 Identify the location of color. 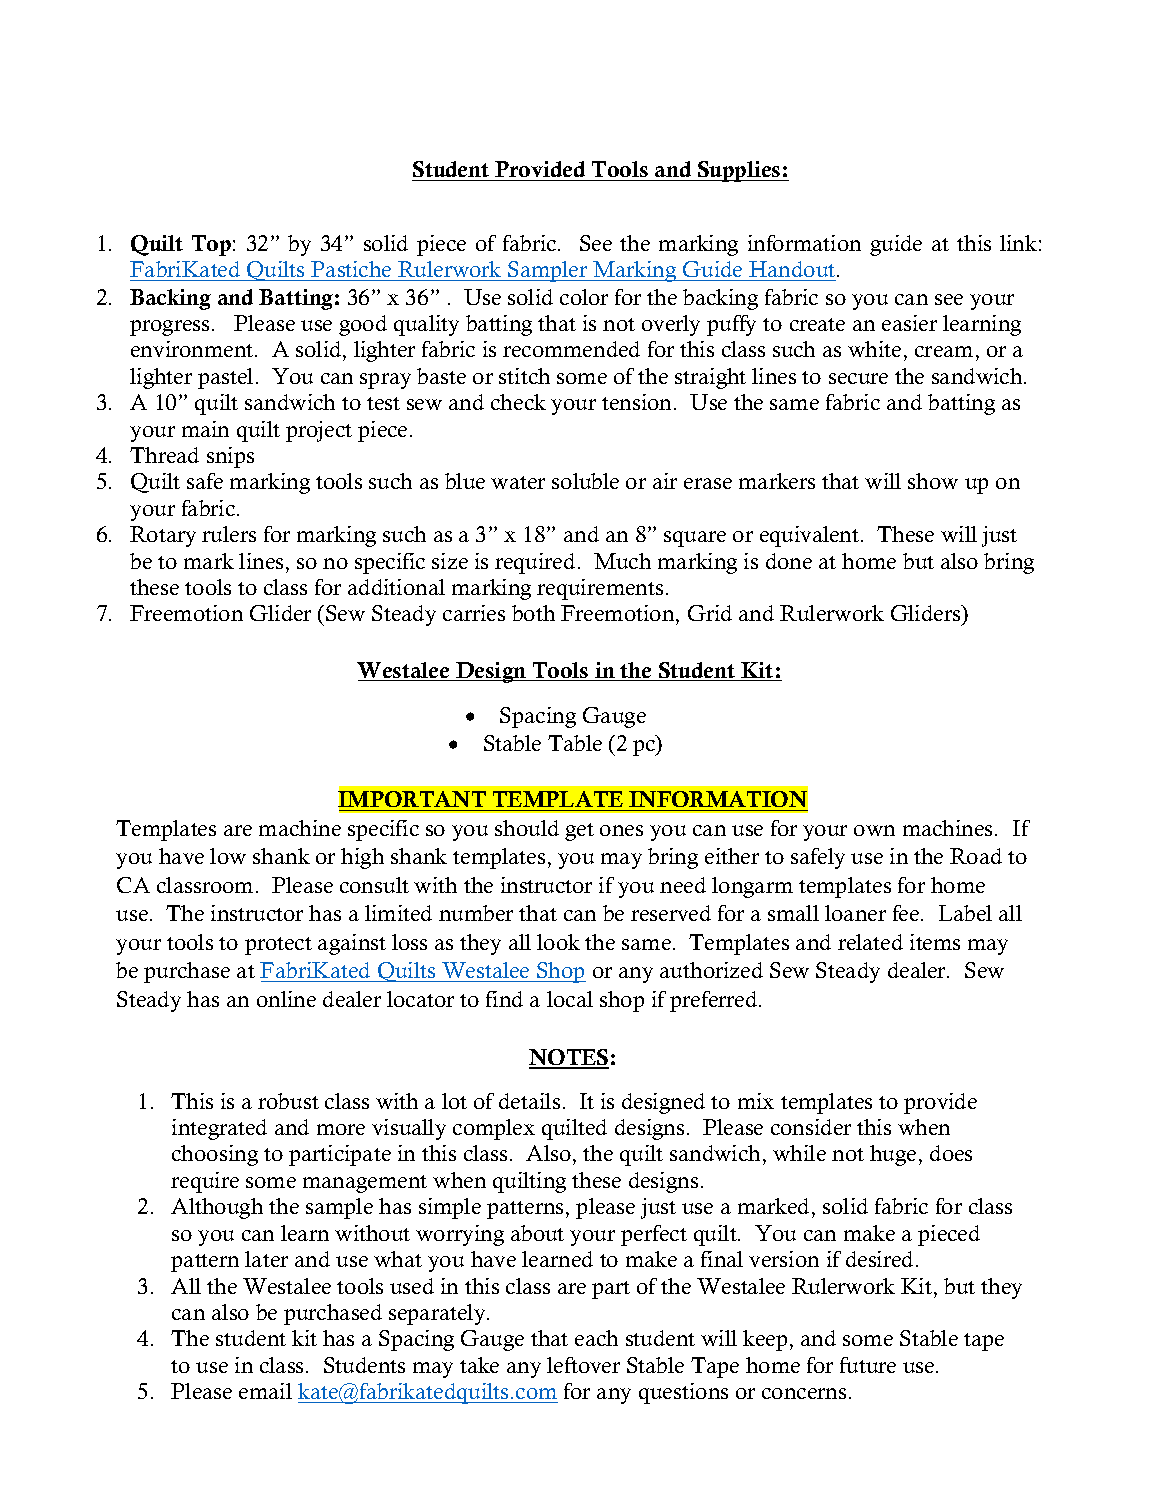
(584, 297).
